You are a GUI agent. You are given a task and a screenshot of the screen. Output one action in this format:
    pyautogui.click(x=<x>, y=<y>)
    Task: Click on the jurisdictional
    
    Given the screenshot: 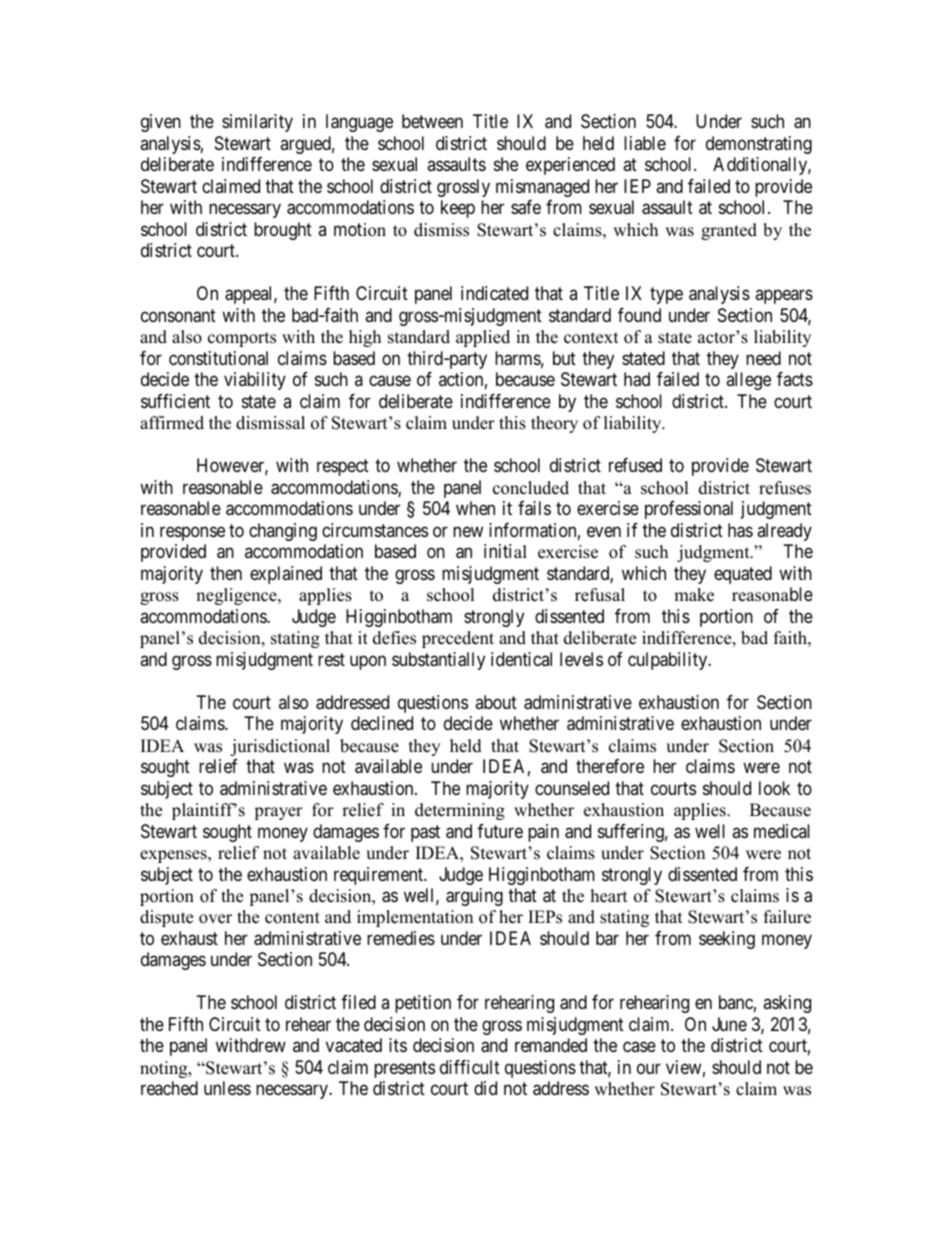 What is the action you would take?
    pyautogui.click(x=280, y=747)
